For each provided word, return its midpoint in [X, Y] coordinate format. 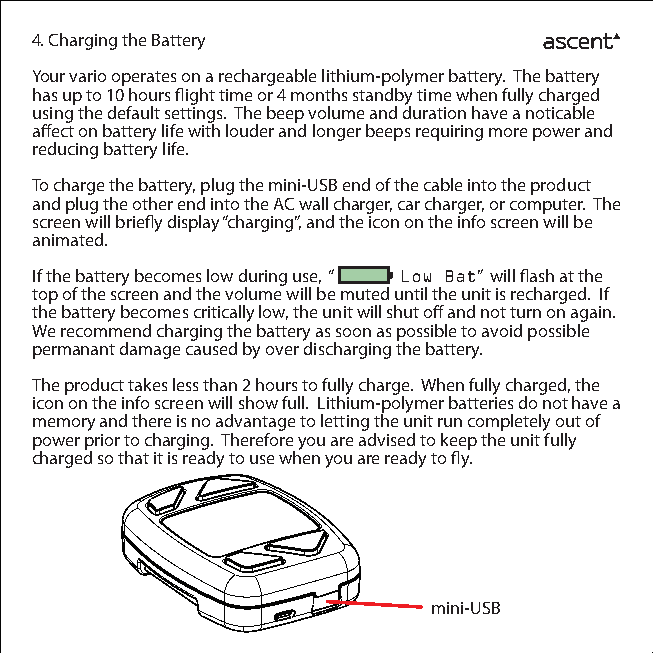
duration [434, 111]
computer [547, 207]
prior [102, 443]
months [319, 94]
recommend [106, 329]
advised [387, 438]
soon [353, 332]
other [153, 203]
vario [87, 76]
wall [313, 203]
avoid [502, 330]
